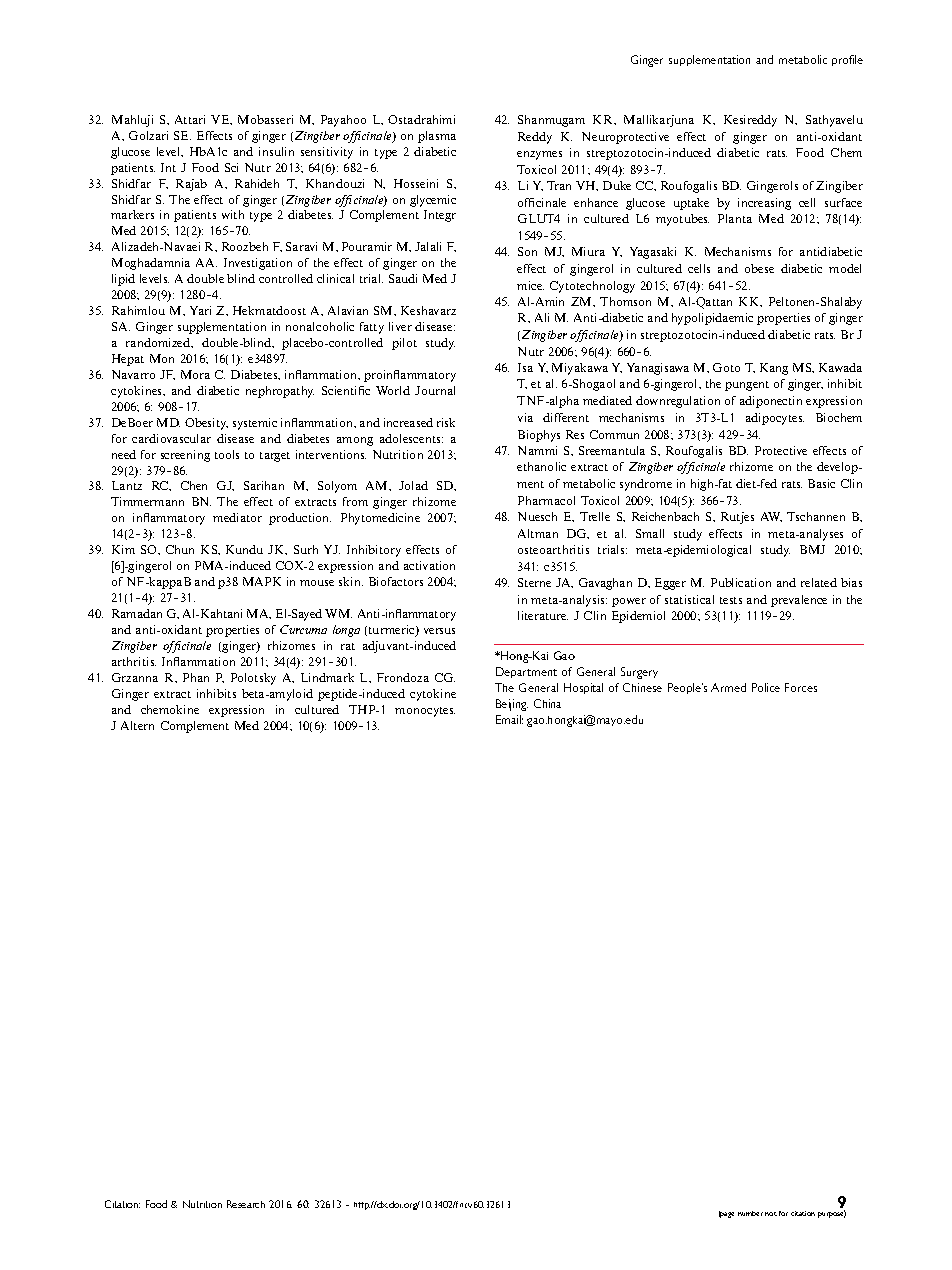 The width and height of the screenshot is (952, 1270). What do you see at coordinates (750, 1213) in the screenshot?
I see `number` at bounding box center [750, 1213].
